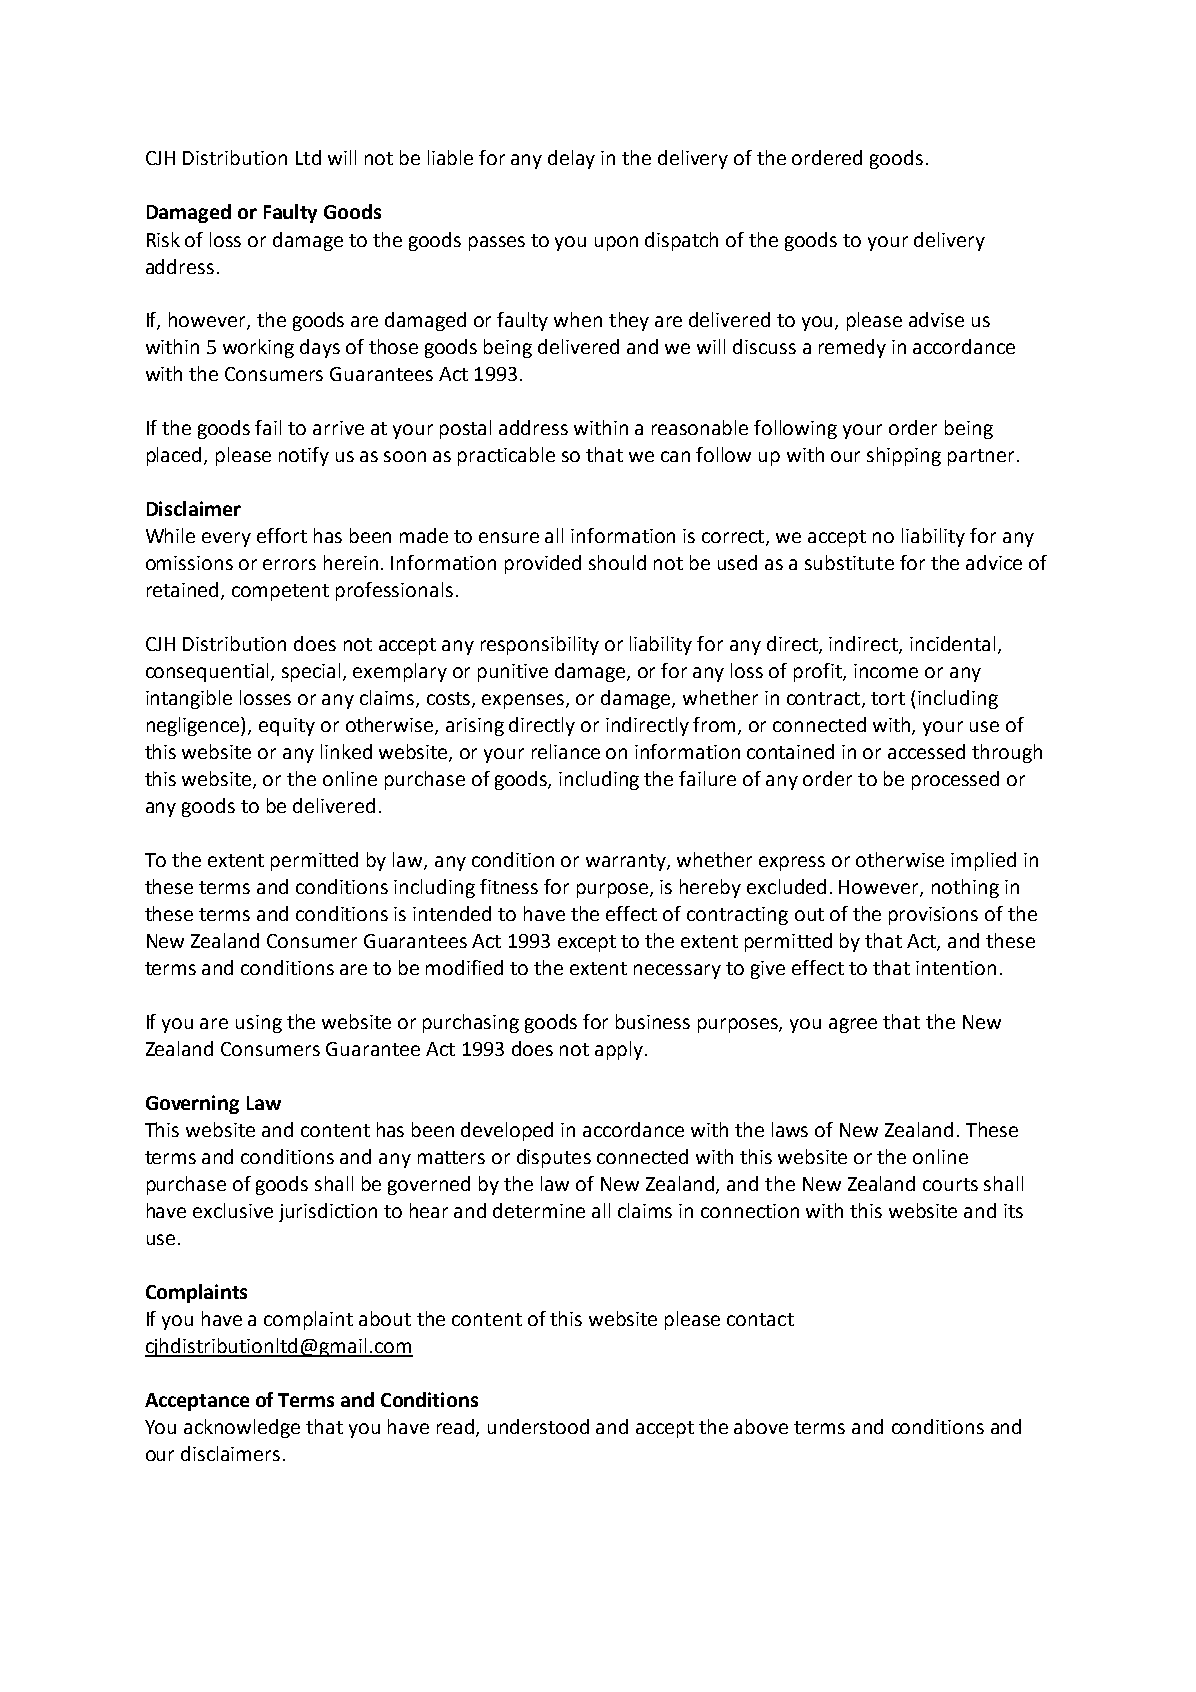 The height and width of the screenshot is (1692, 1196). I want to click on agree, so click(853, 1025).
